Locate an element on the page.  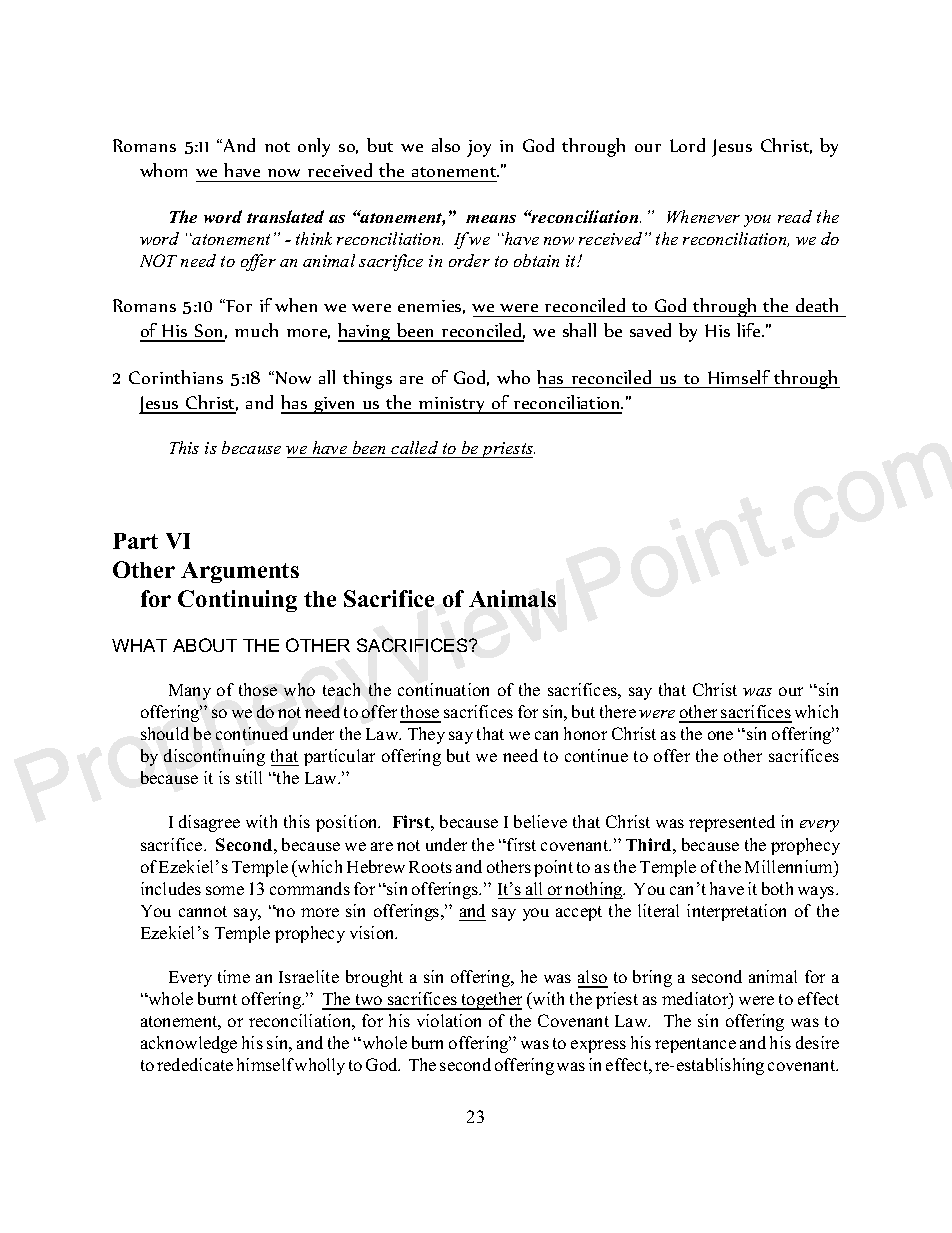
Lord is located at coordinates (687, 145).
